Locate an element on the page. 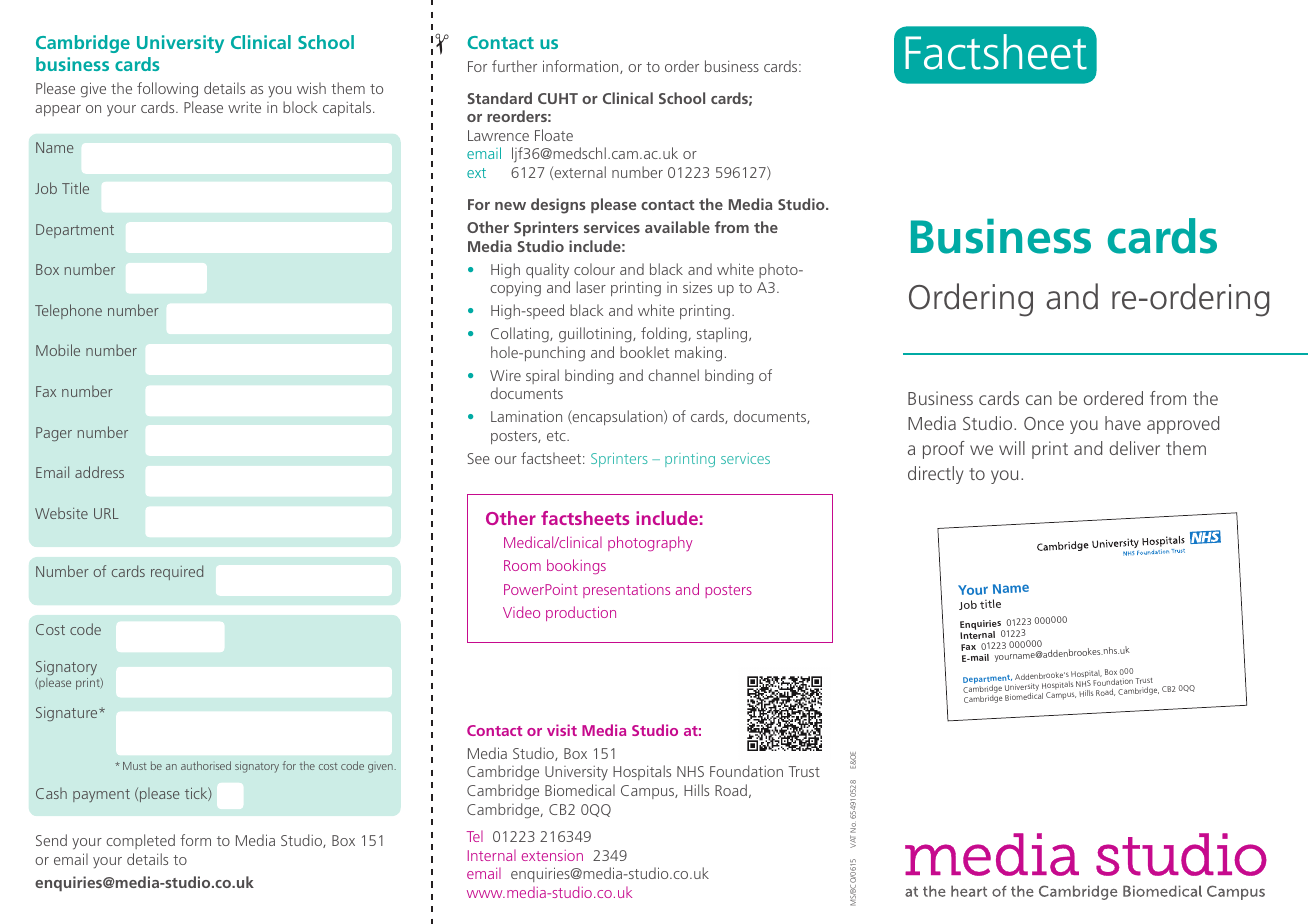  Telephone is located at coordinates (68, 311).
